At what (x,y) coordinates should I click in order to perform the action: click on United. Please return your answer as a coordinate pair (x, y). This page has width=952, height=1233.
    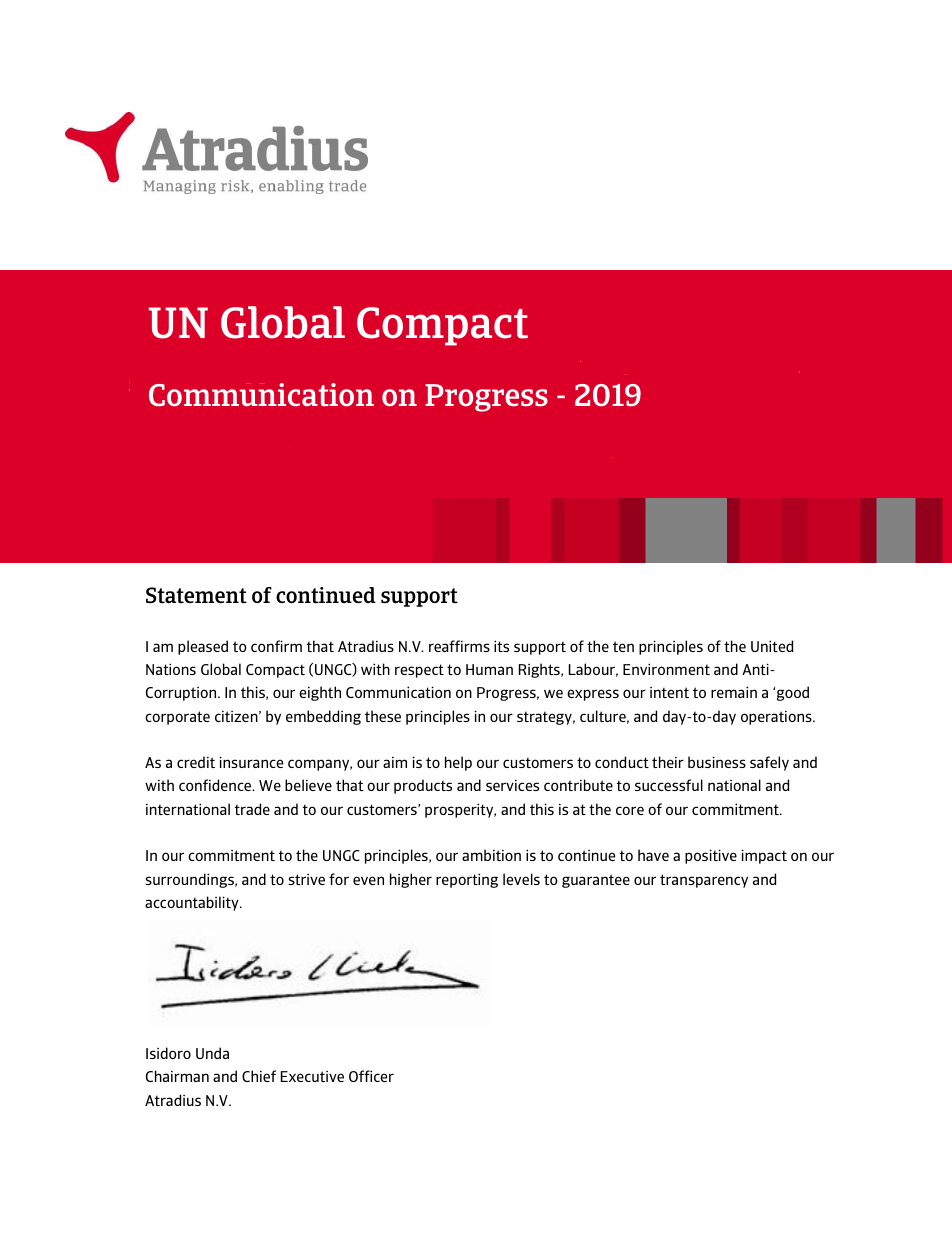
    Looking at the image, I should click on (772, 646).
